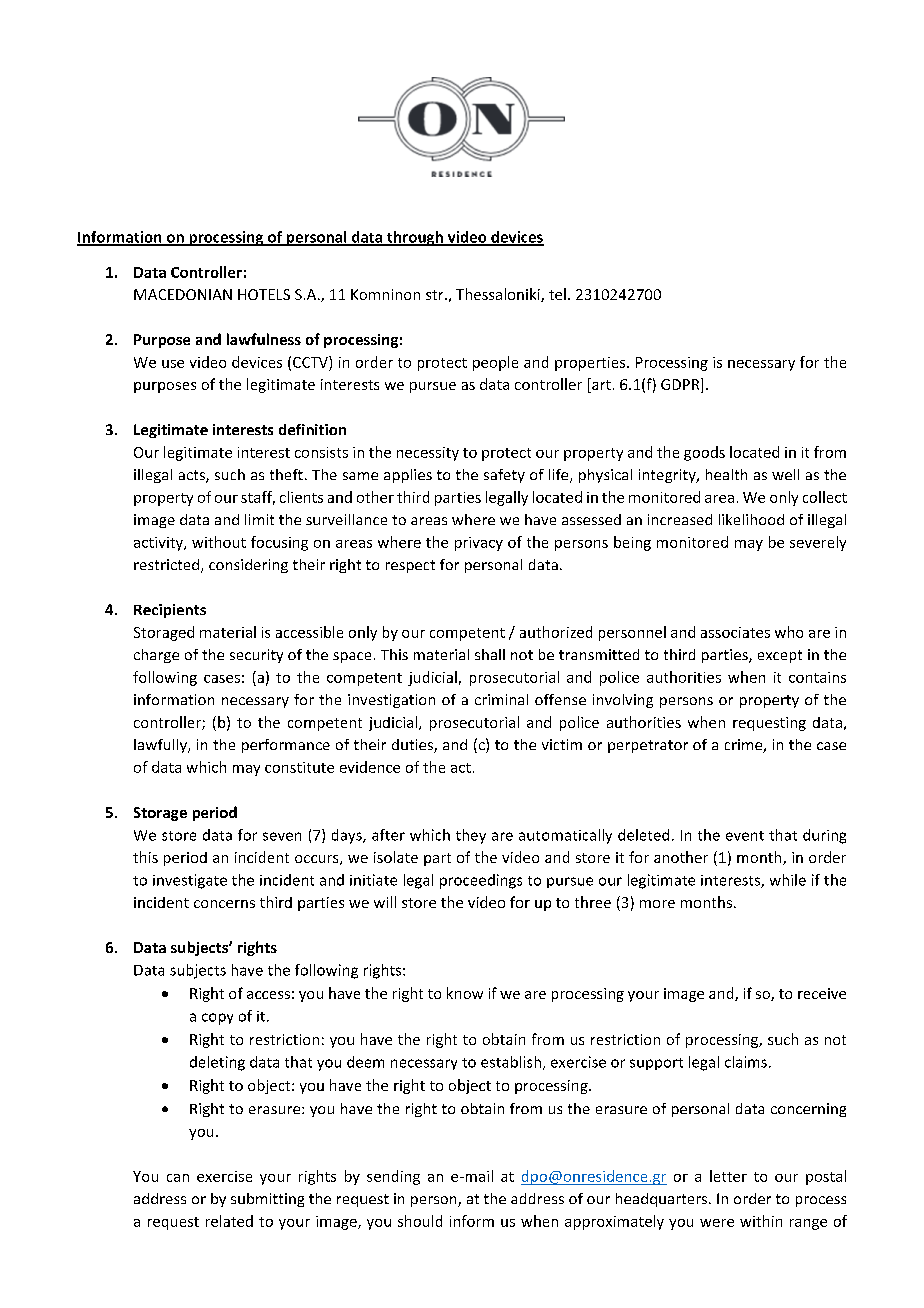  Describe the element at coordinates (751, 519) in the screenshot. I see `likelihood` at that location.
